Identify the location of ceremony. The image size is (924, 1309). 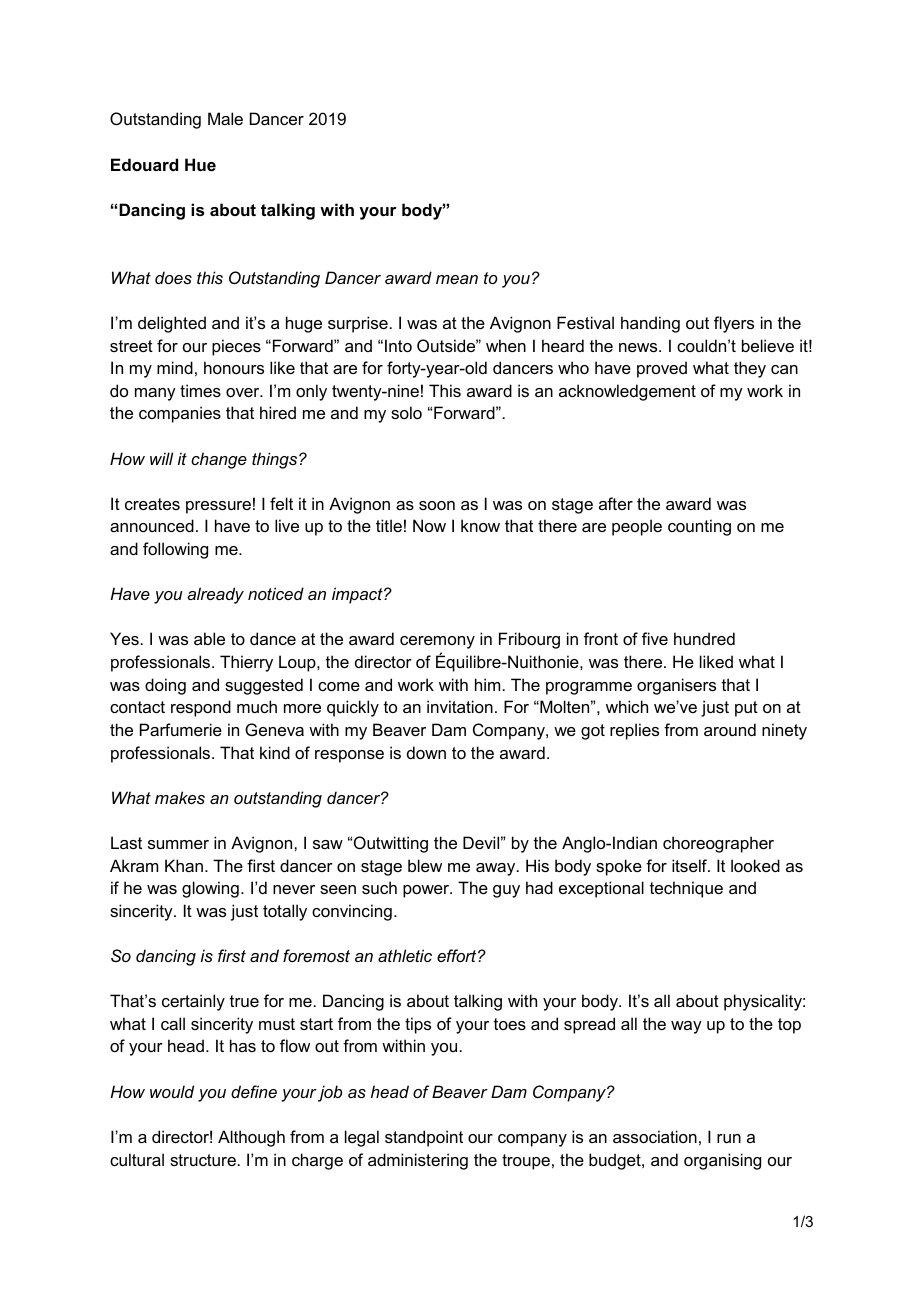
(437, 642).
